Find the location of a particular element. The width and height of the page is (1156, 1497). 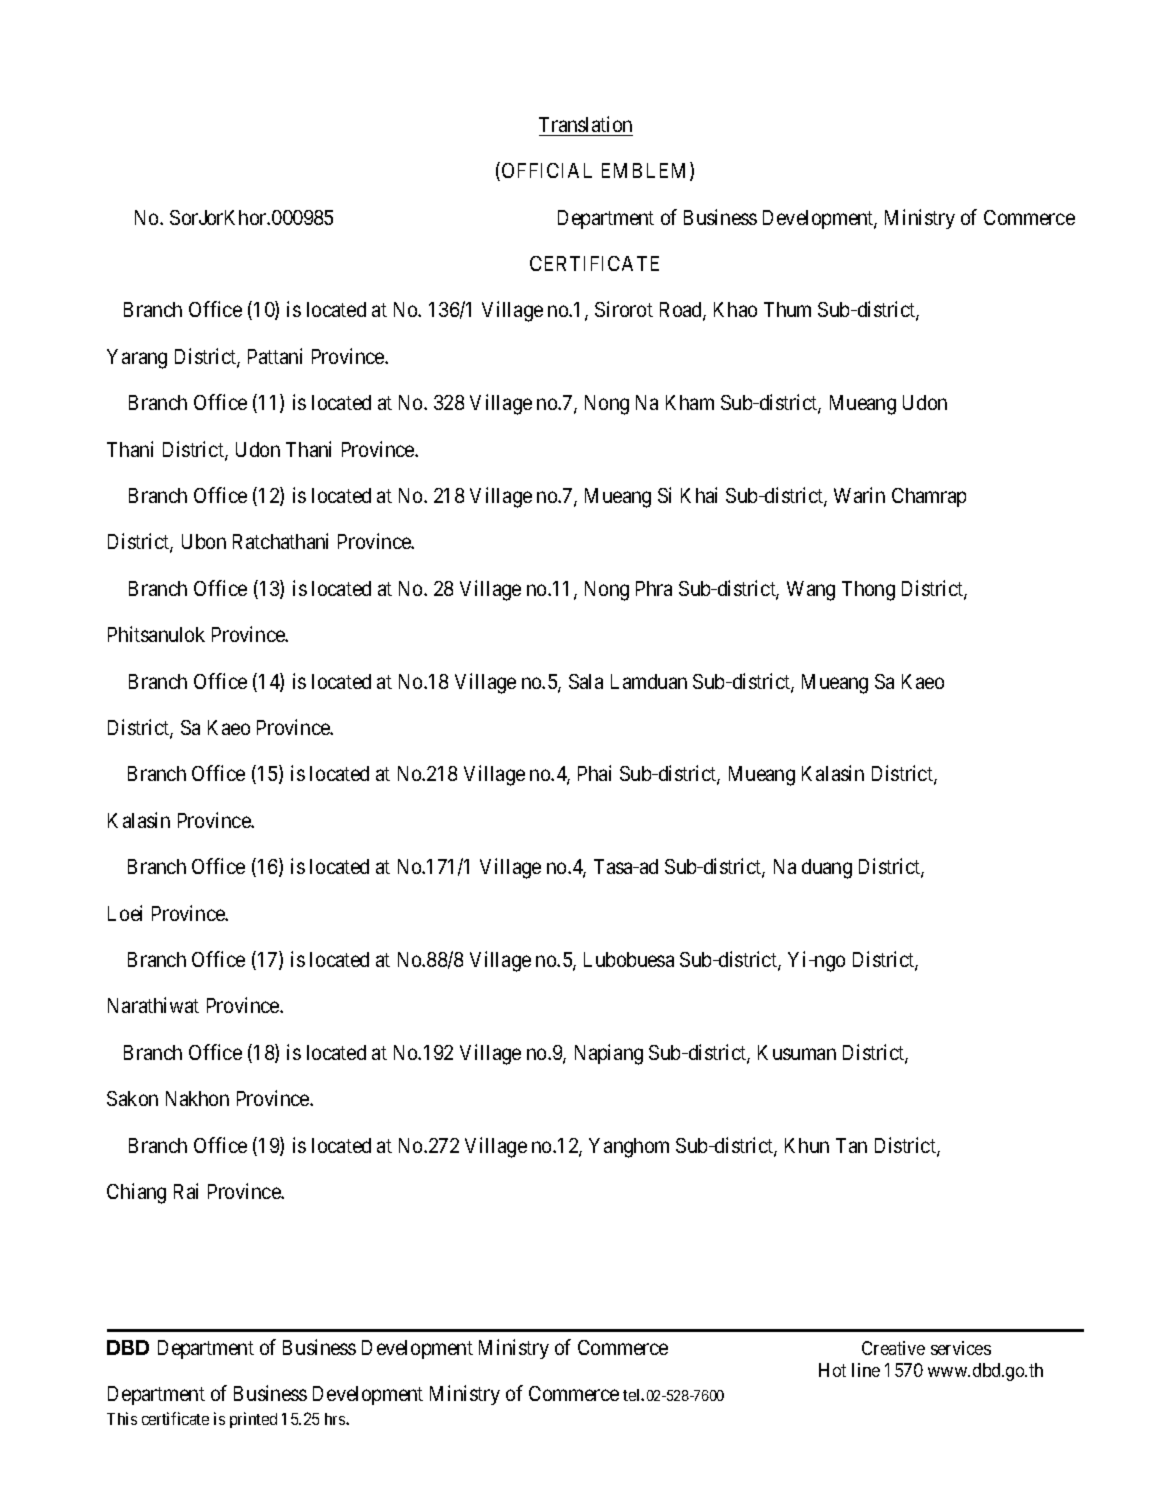

printed is located at coordinates (253, 1420).
